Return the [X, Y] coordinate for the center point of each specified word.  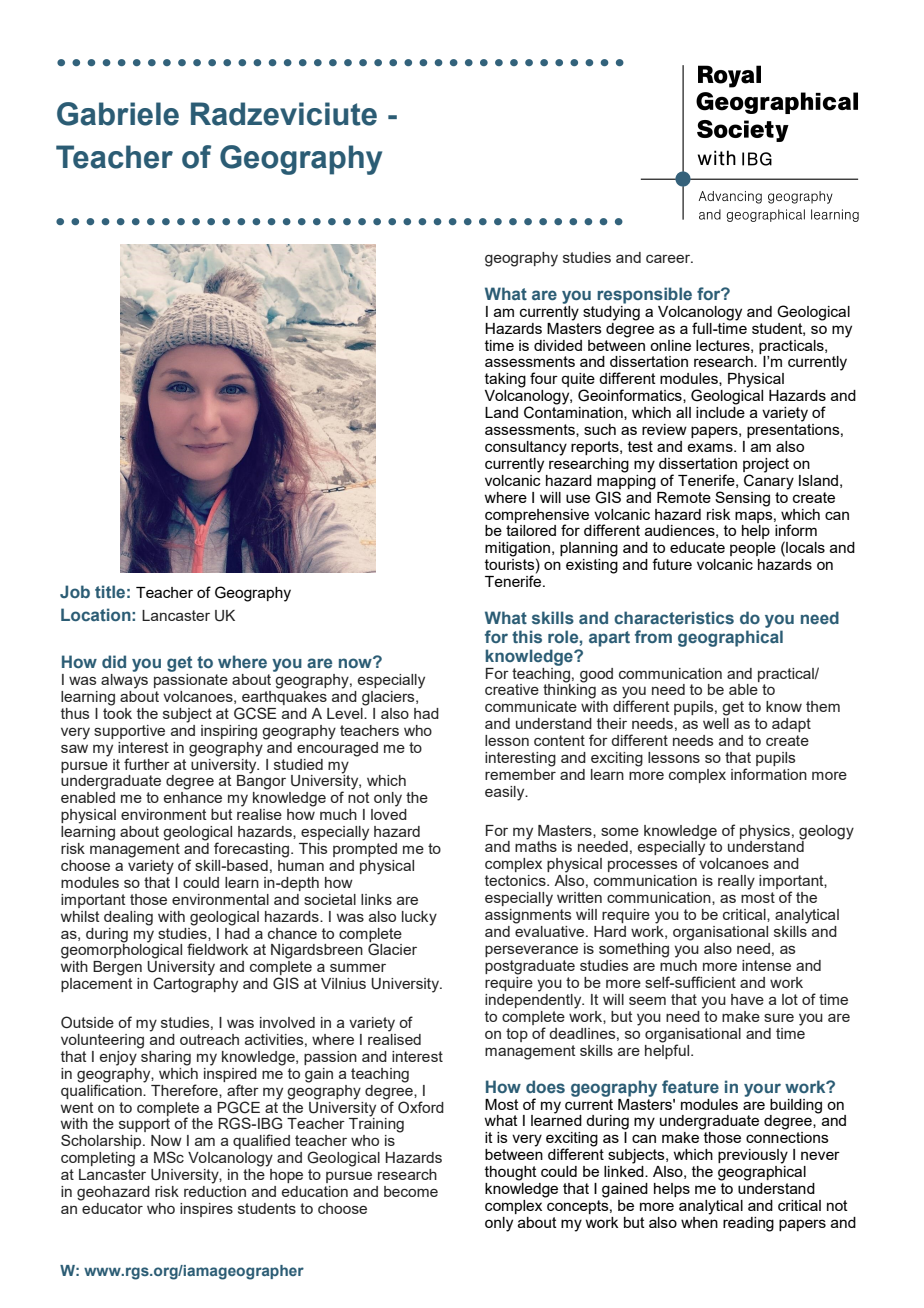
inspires [206, 1210]
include [720, 411]
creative [512, 689]
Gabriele [118, 114]
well [716, 723]
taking [505, 380]
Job [75, 591]
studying [611, 312]
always [124, 680]
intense [766, 965]
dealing [128, 918]
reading [748, 1224]
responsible [644, 295]
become [411, 1191]
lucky [419, 918]
